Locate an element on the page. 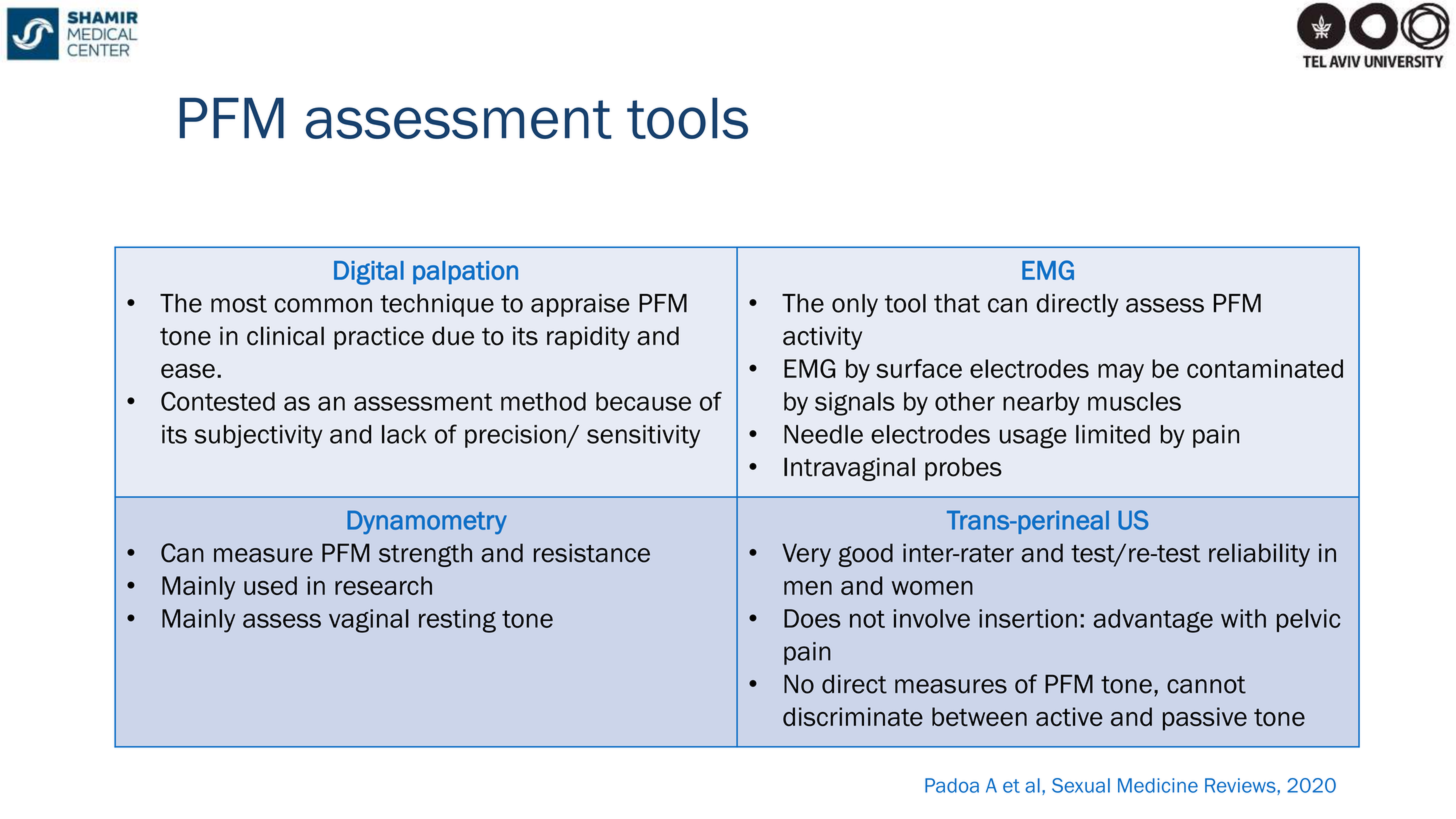 Image resolution: width=1456 pixels, height=819 pixels. common is located at coordinates (323, 305).
